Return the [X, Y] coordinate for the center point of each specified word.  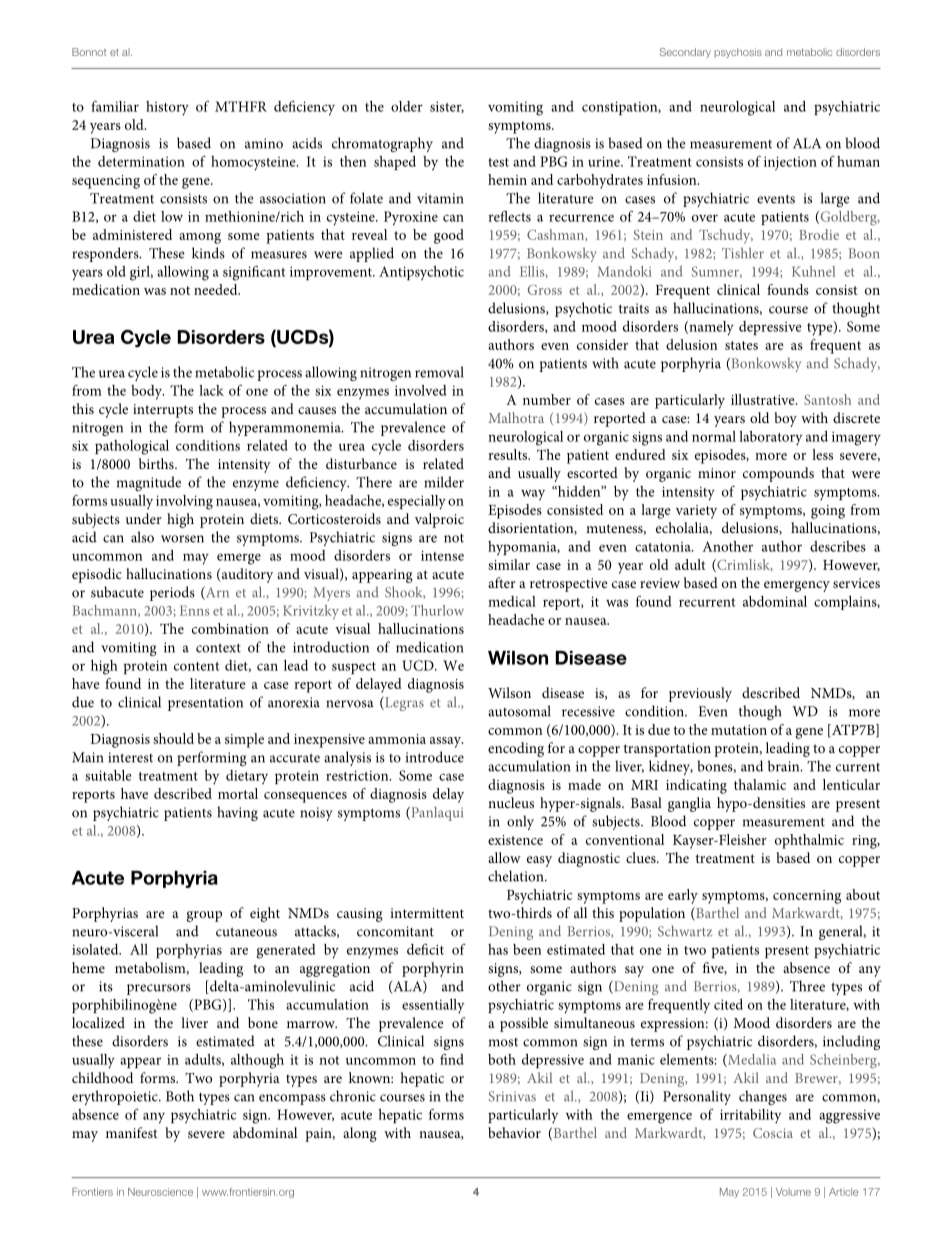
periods [172, 593]
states [741, 345]
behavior [514, 1132]
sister [447, 107]
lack [211, 390]
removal [439, 372]
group [204, 916]
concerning [807, 897]
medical [512, 601]
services [856, 583]
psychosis [738, 53]
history [167, 108]
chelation [517, 876]
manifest [132, 1132]
